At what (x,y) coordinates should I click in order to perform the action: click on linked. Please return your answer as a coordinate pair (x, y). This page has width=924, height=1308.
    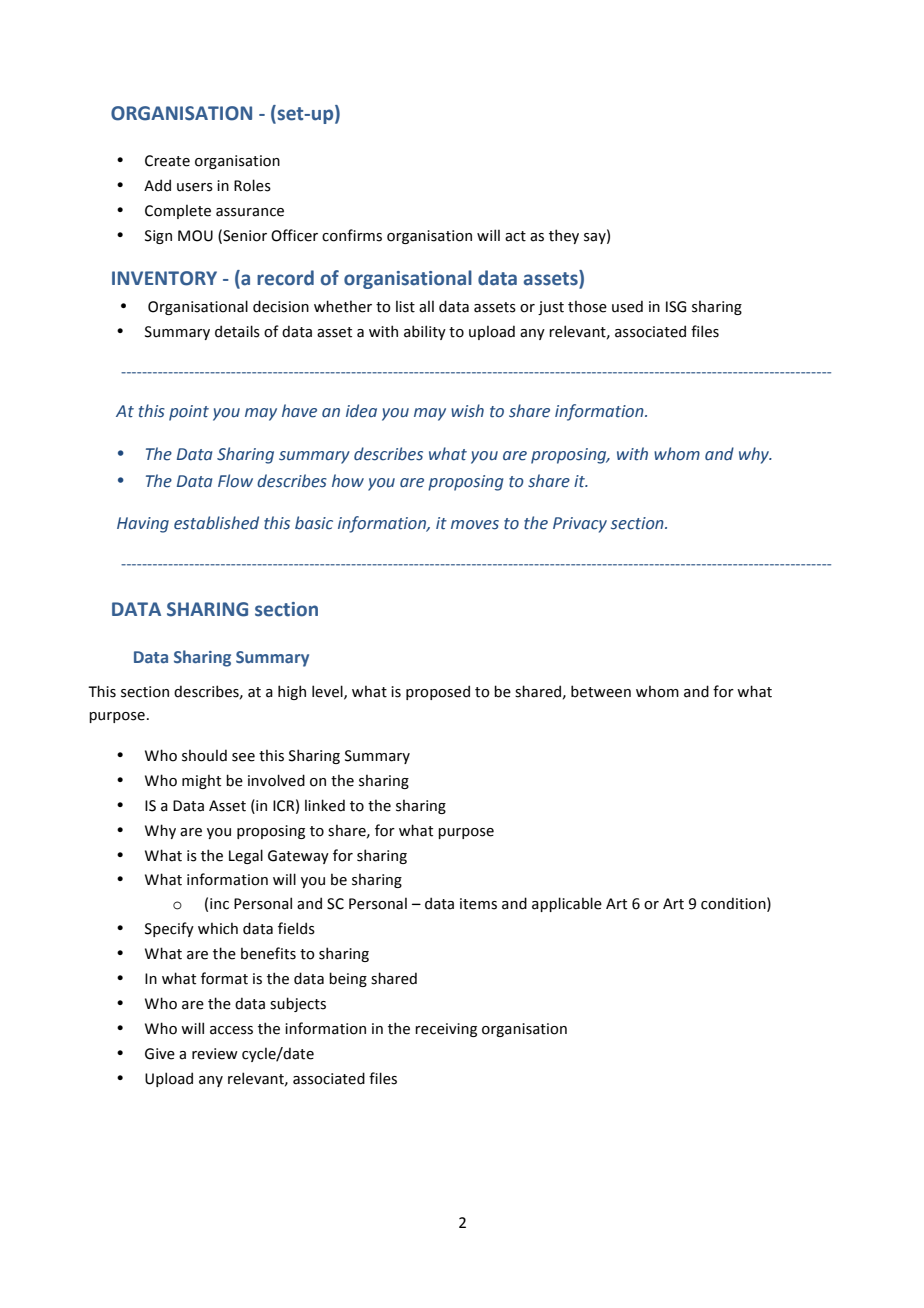
    Looking at the image, I should click on (325, 805).
